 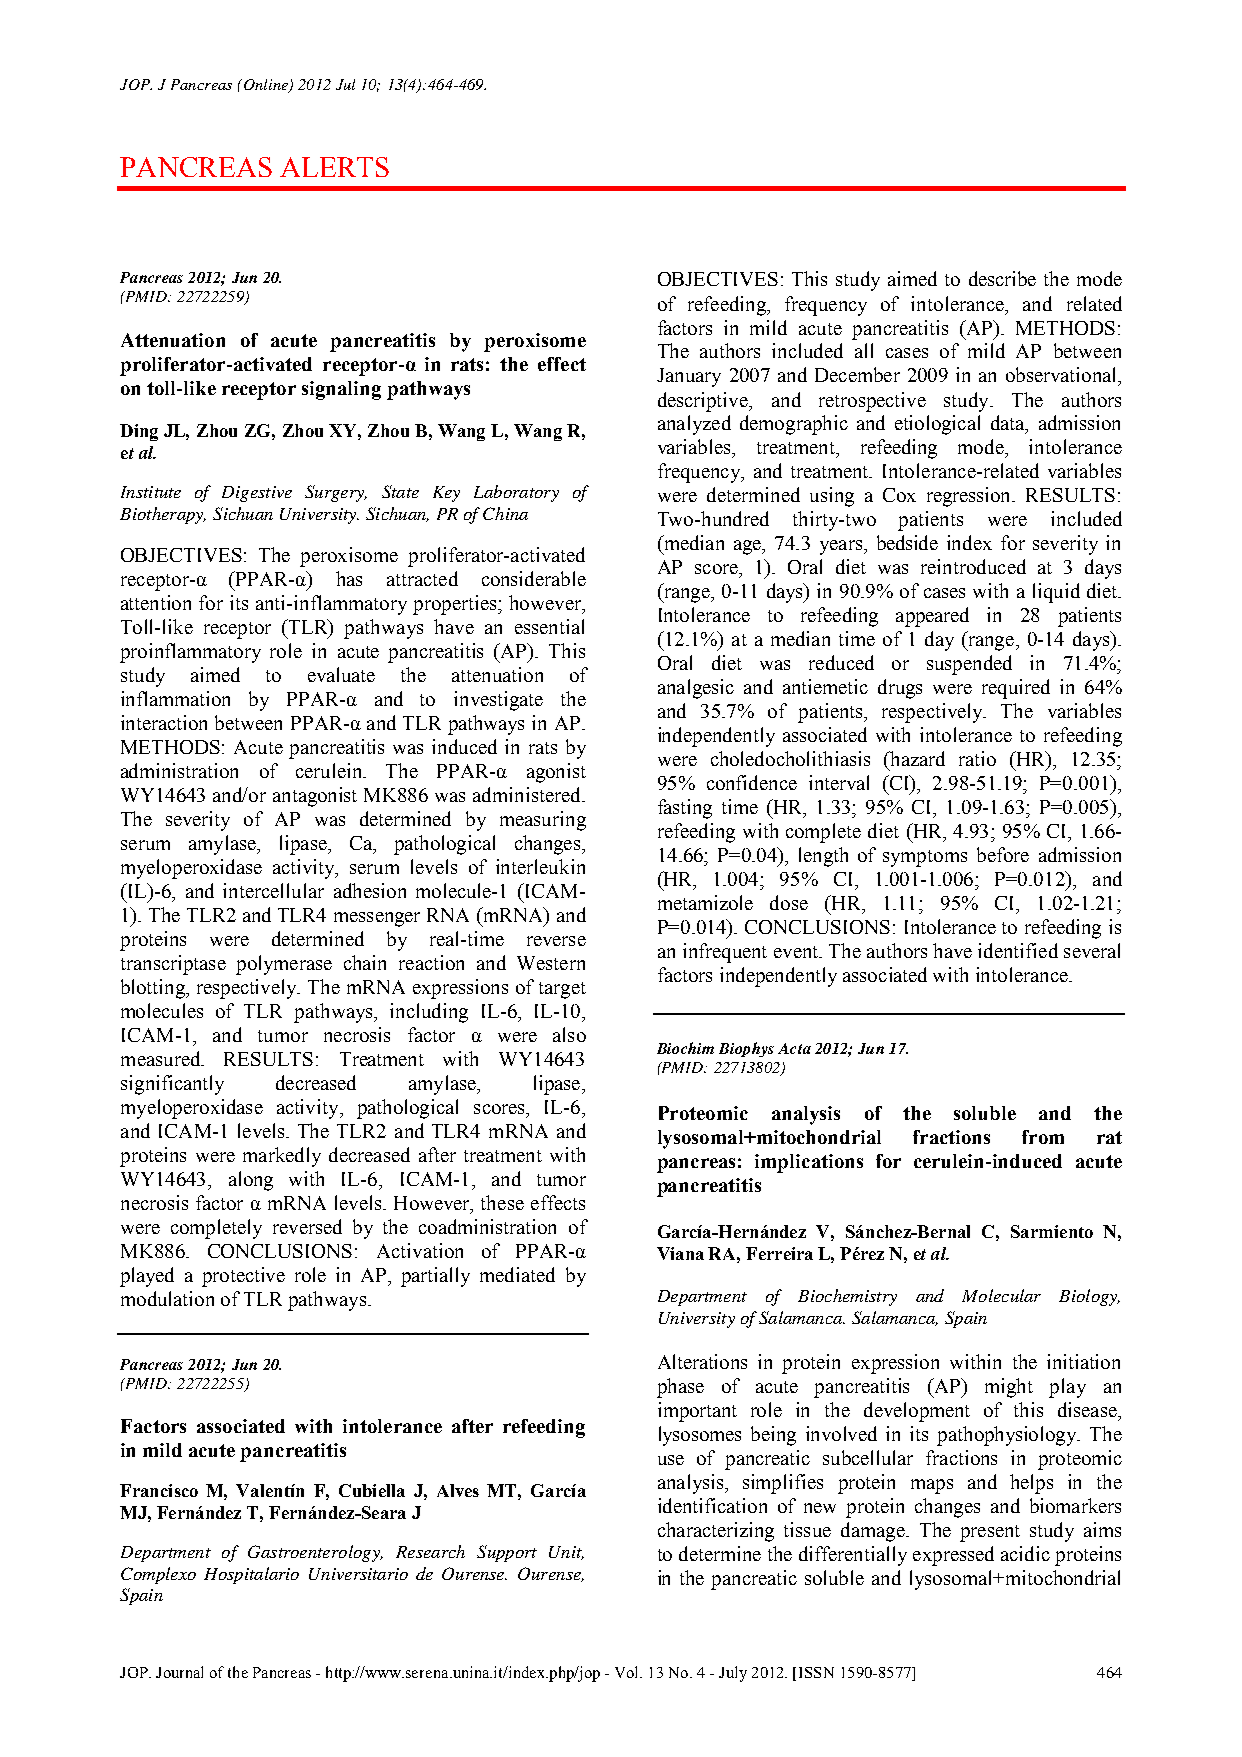 What do you see at coordinates (1003, 854) in the page?
I see `before` at bounding box center [1003, 854].
